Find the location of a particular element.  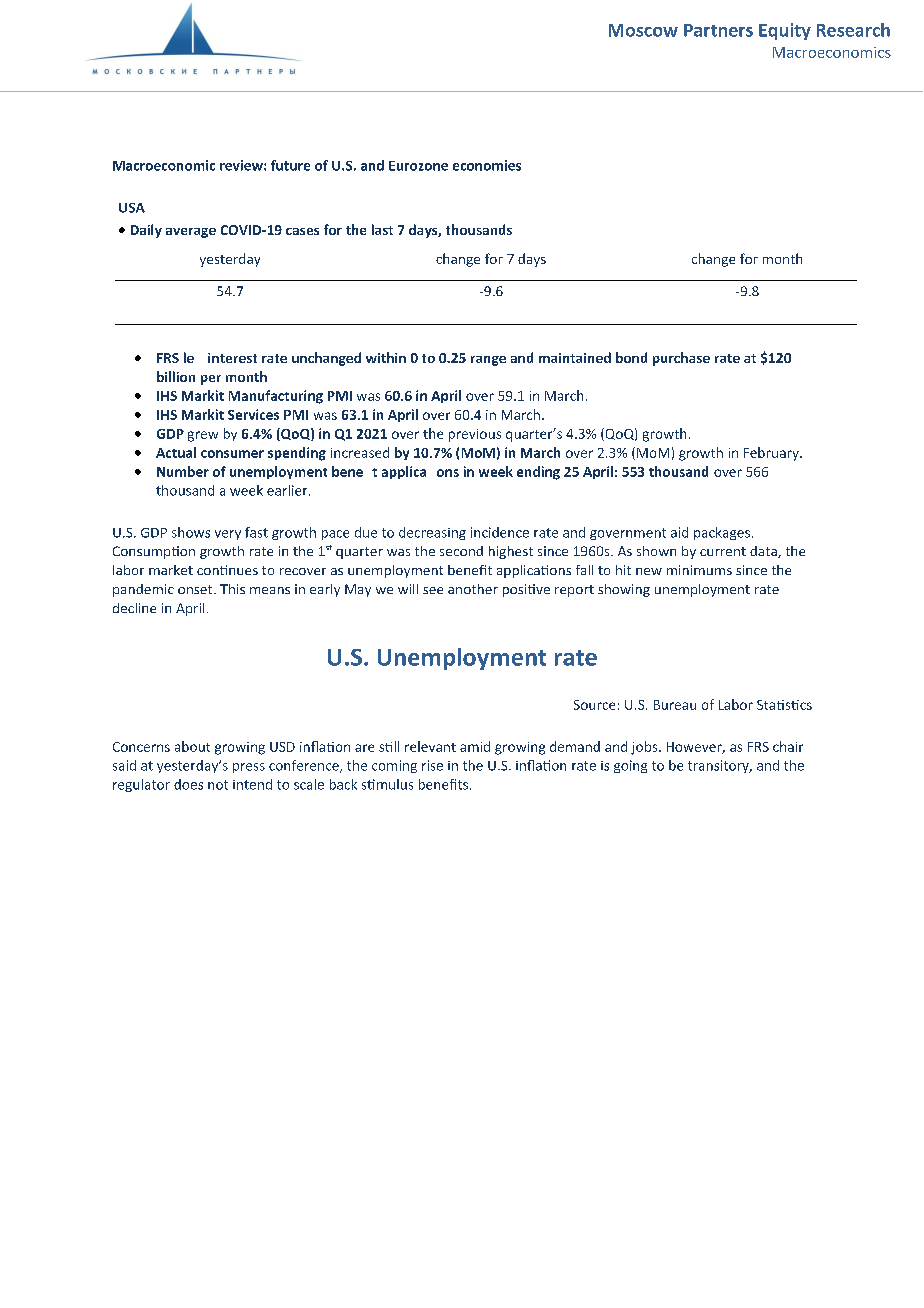

future is located at coordinates (290, 165).
